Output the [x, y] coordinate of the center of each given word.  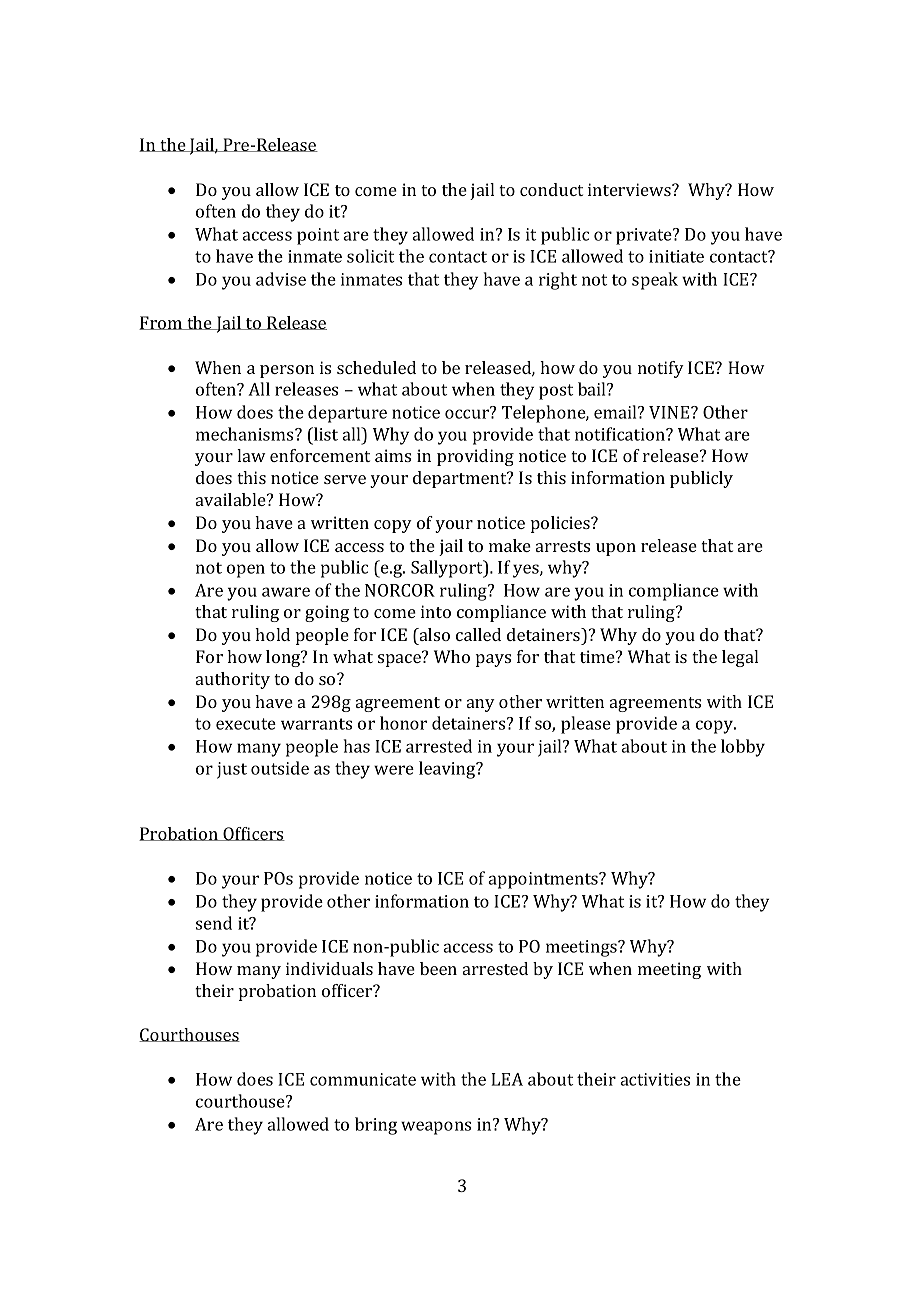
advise [281, 279]
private [645, 236]
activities [655, 1079]
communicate [363, 1079]
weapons [436, 1128]
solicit [370, 256]
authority [233, 680]
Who [452, 656]
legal [740, 658]
